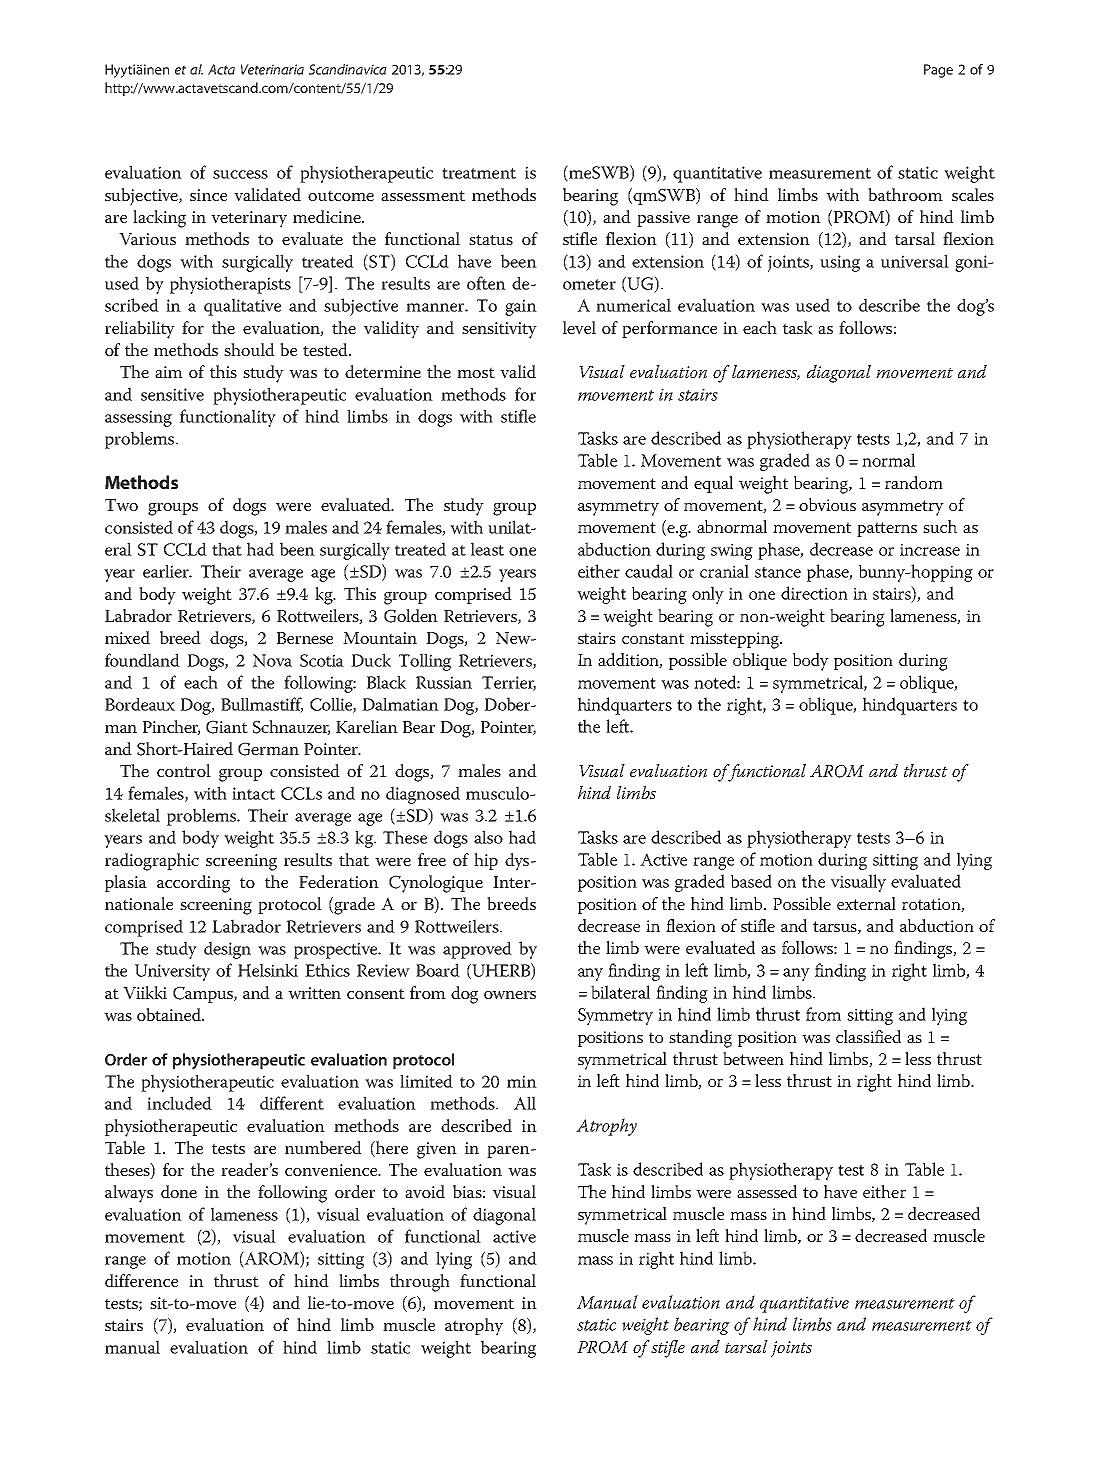 The image size is (1099, 1466). What do you see at coordinates (938, 71) in the document?
I see `Page` at bounding box center [938, 71].
